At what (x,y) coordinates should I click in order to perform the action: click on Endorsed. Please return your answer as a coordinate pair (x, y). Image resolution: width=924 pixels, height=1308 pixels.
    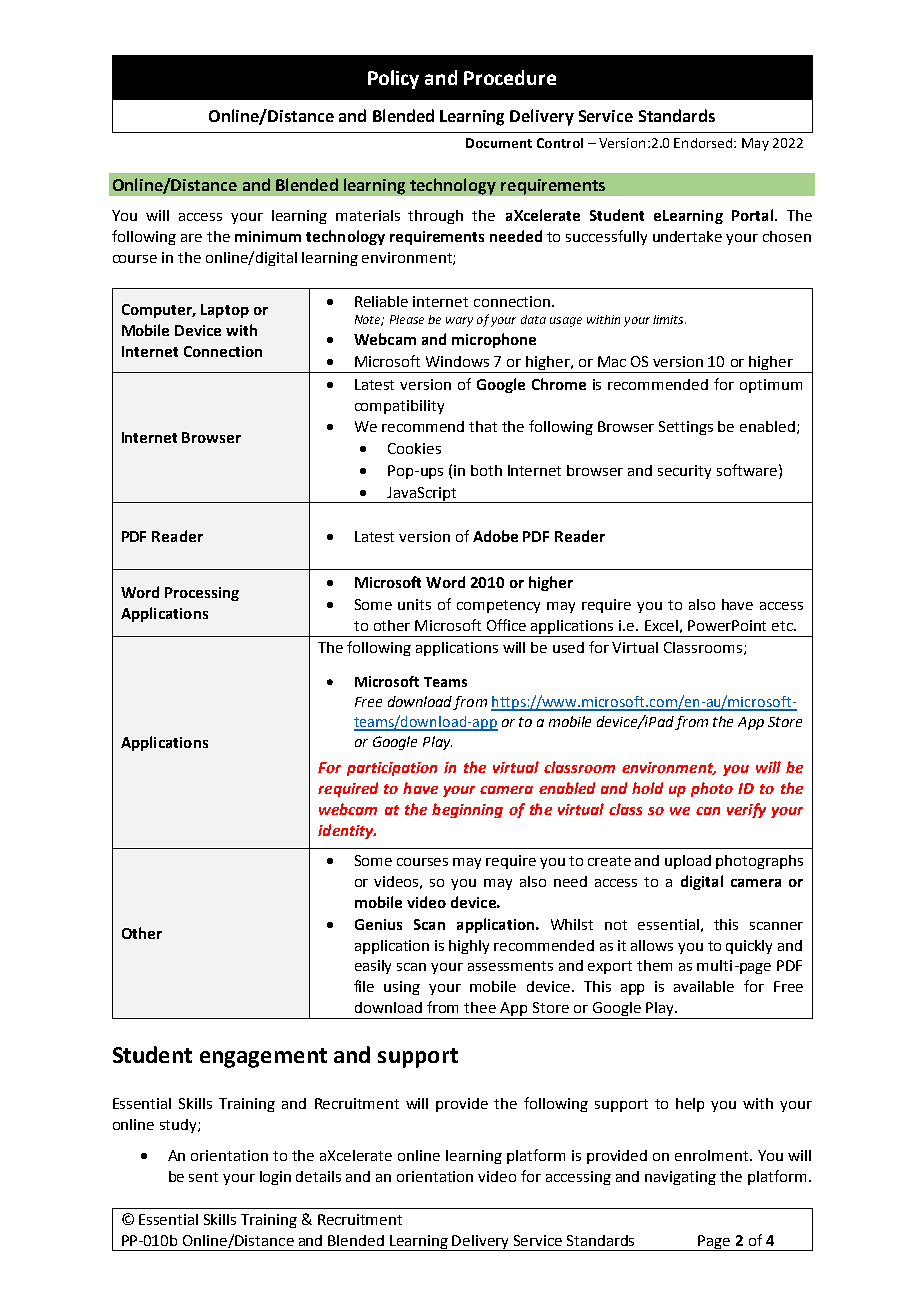
    Looking at the image, I should click on (704, 143).
